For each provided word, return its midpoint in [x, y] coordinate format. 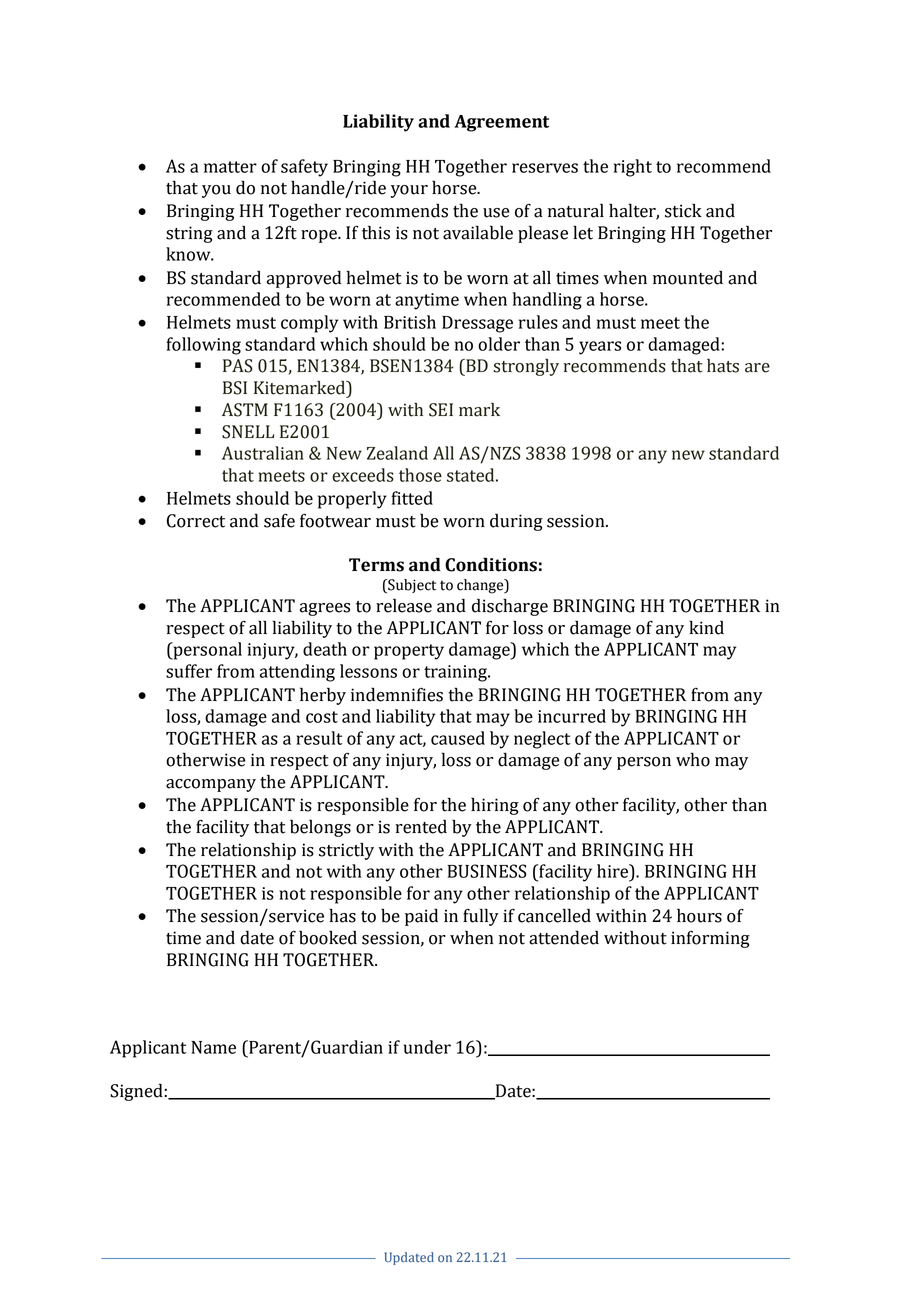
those [420, 475]
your [409, 191]
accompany [211, 785]
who [693, 759]
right [633, 168]
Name [213, 1047]
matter [230, 167]
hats [723, 366]
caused [458, 738]
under [427, 1047]
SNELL [248, 432]
